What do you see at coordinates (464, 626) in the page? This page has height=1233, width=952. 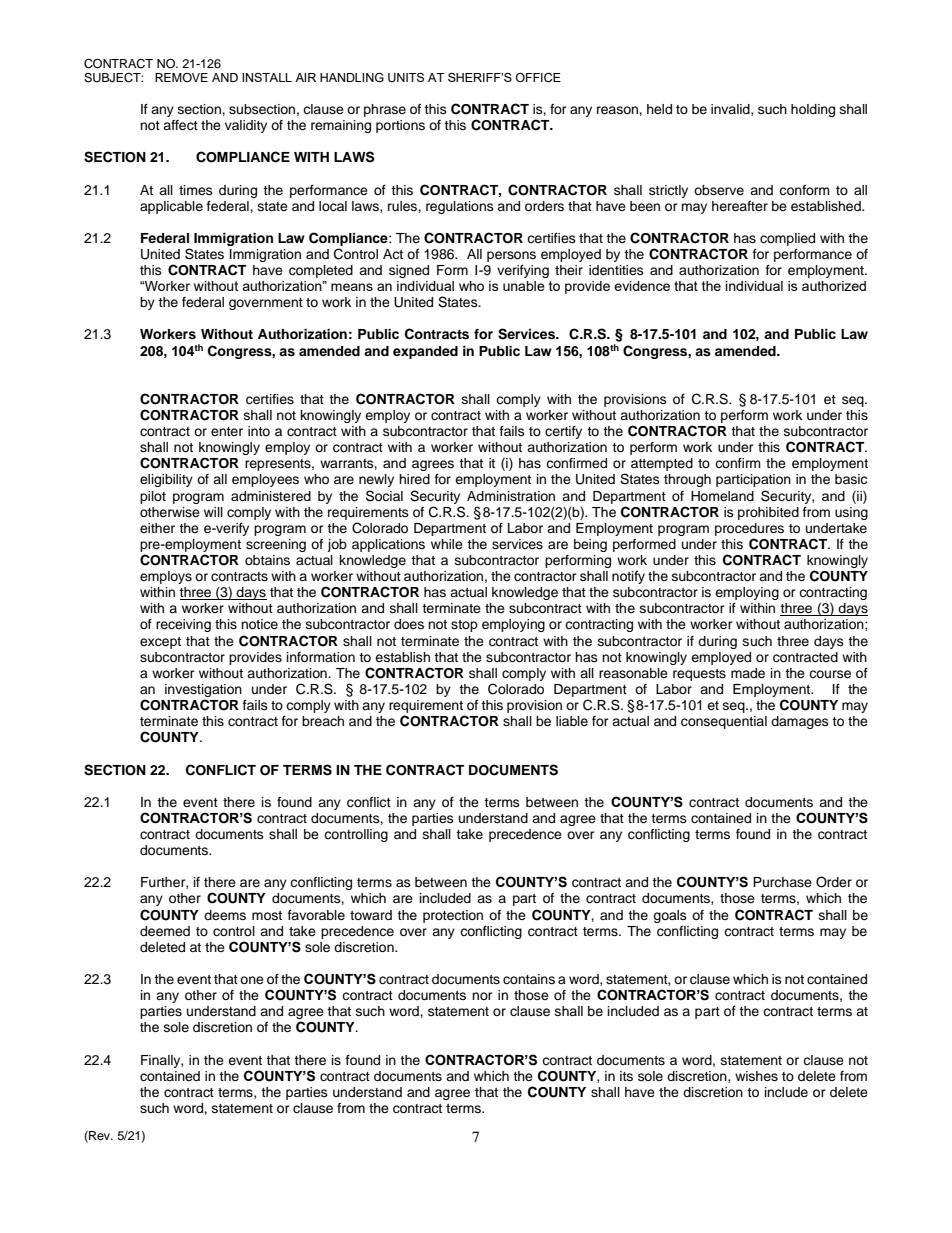 I see `stop` at bounding box center [464, 626].
